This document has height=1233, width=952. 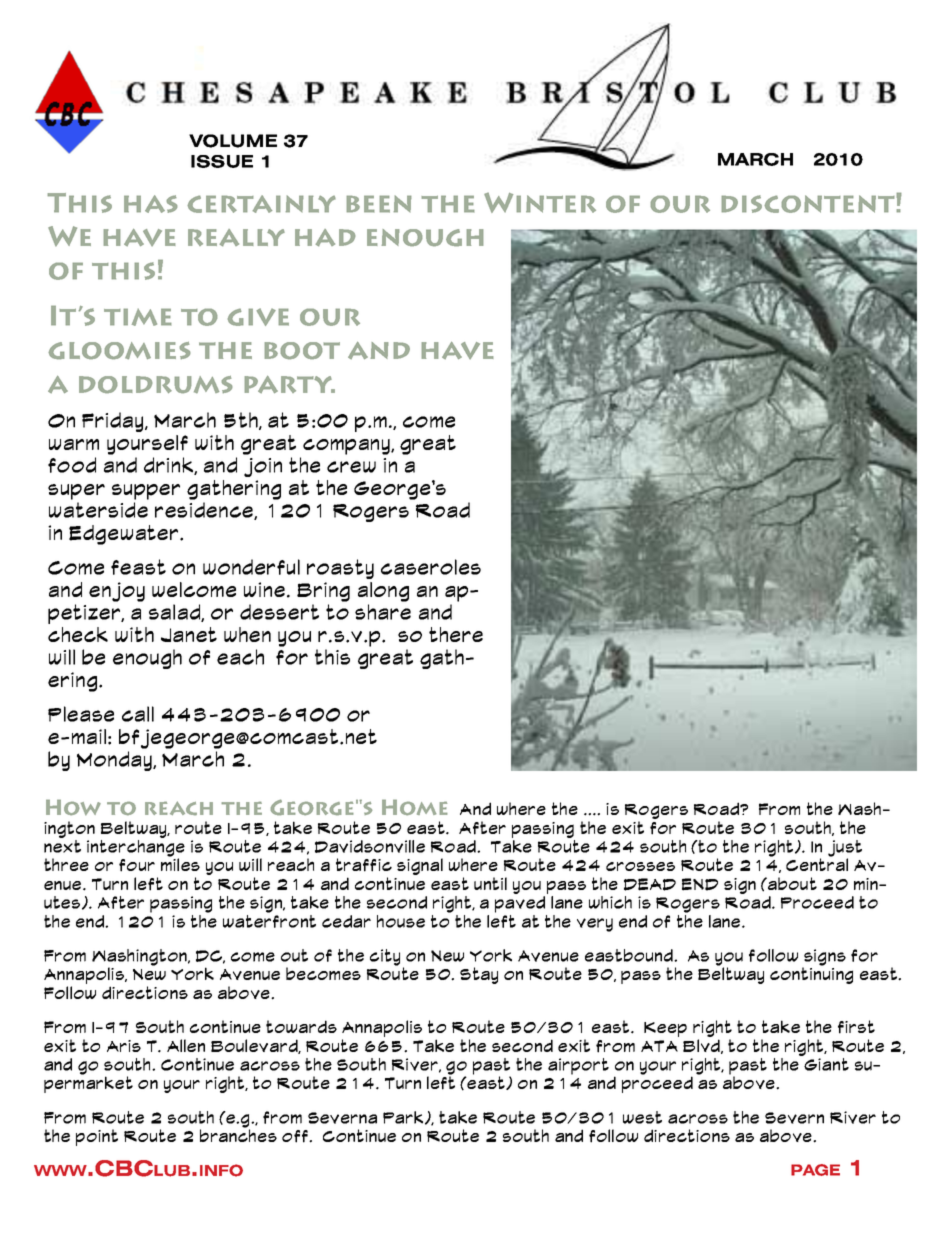 What do you see at coordinates (791, 883) in the document?
I see `about` at bounding box center [791, 883].
